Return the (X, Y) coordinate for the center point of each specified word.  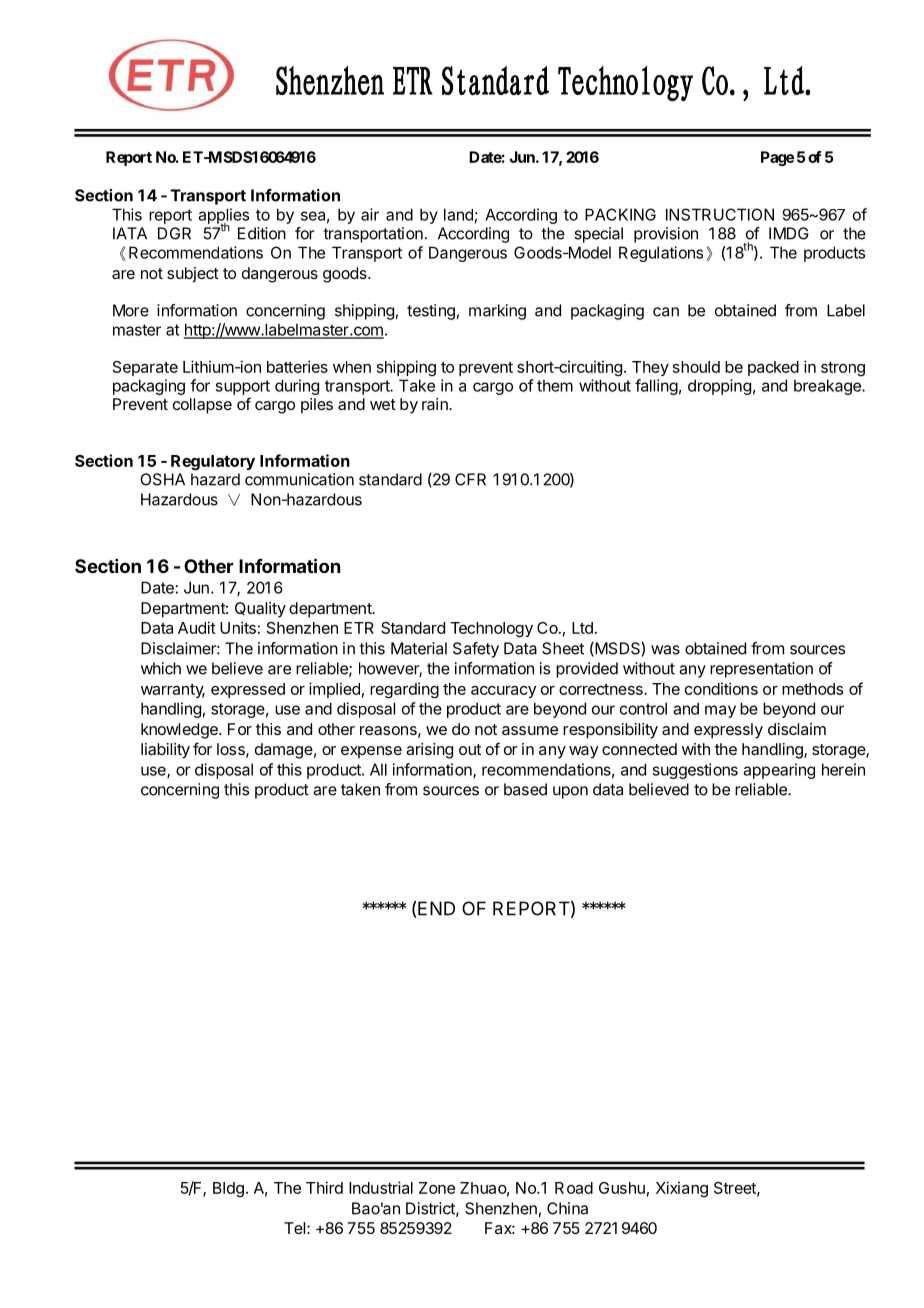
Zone (437, 1188)
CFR (470, 479)
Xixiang (682, 1189)
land (458, 214)
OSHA (162, 479)
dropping (719, 387)
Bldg (228, 1189)
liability (165, 751)
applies (223, 217)
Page (777, 158)
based (525, 789)
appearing (779, 771)
